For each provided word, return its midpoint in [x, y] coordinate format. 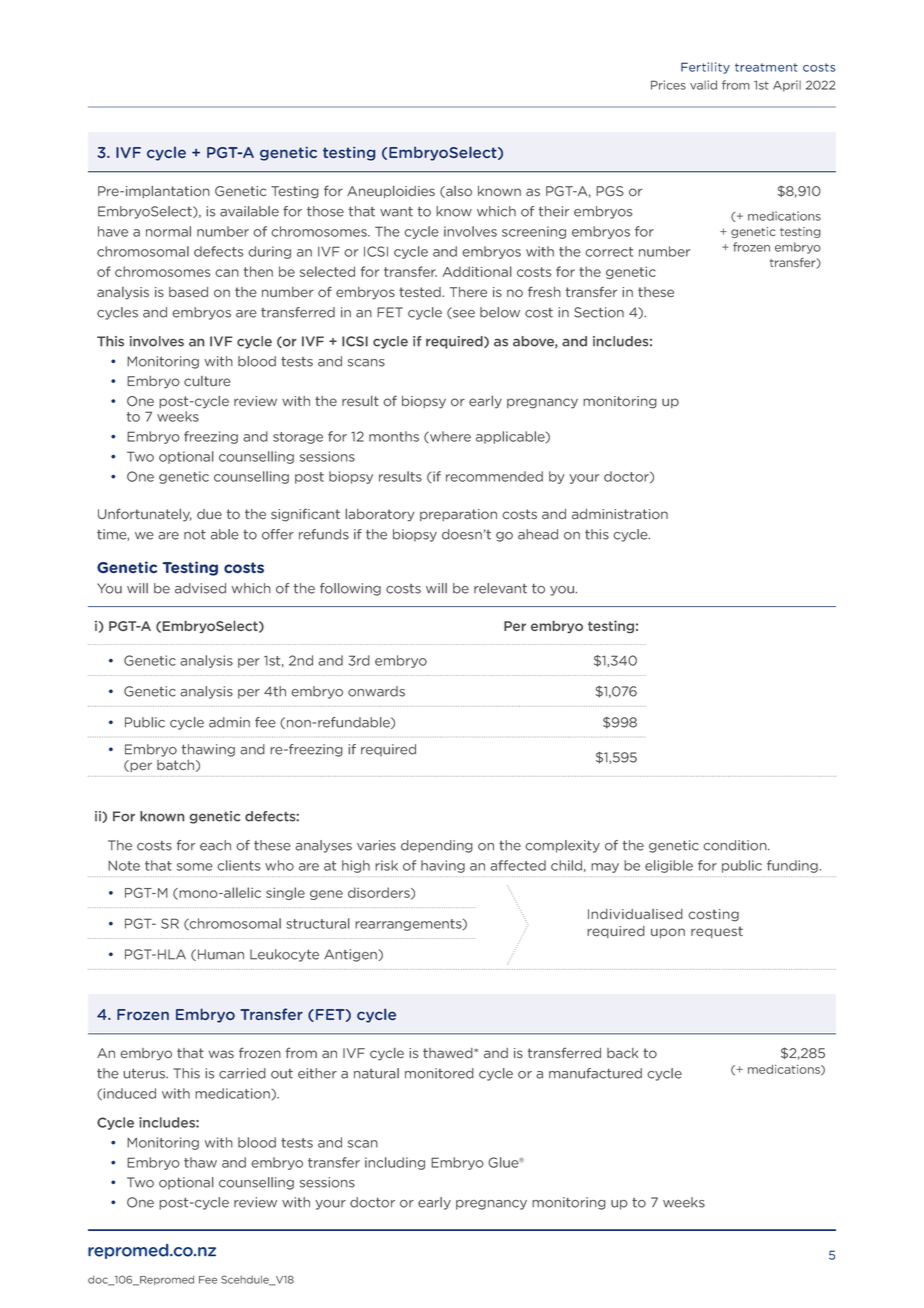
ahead [538, 534]
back [622, 1053]
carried [242, 1073]
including [395, 1163]
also [458, 192]
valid [703, 85]
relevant [500, 588]
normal [168, 231]
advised [200, 588]
